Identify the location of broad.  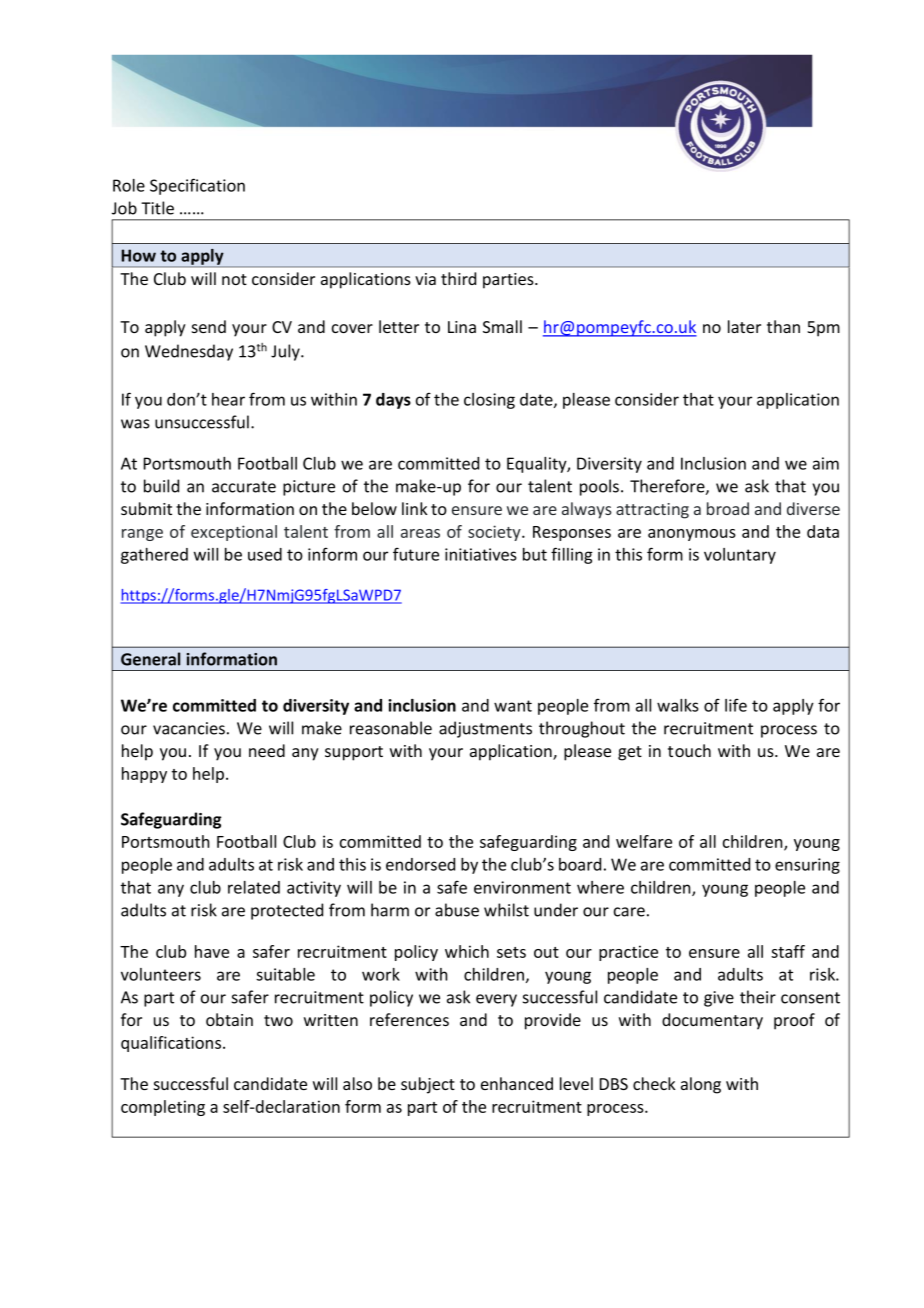
(728, 508).
